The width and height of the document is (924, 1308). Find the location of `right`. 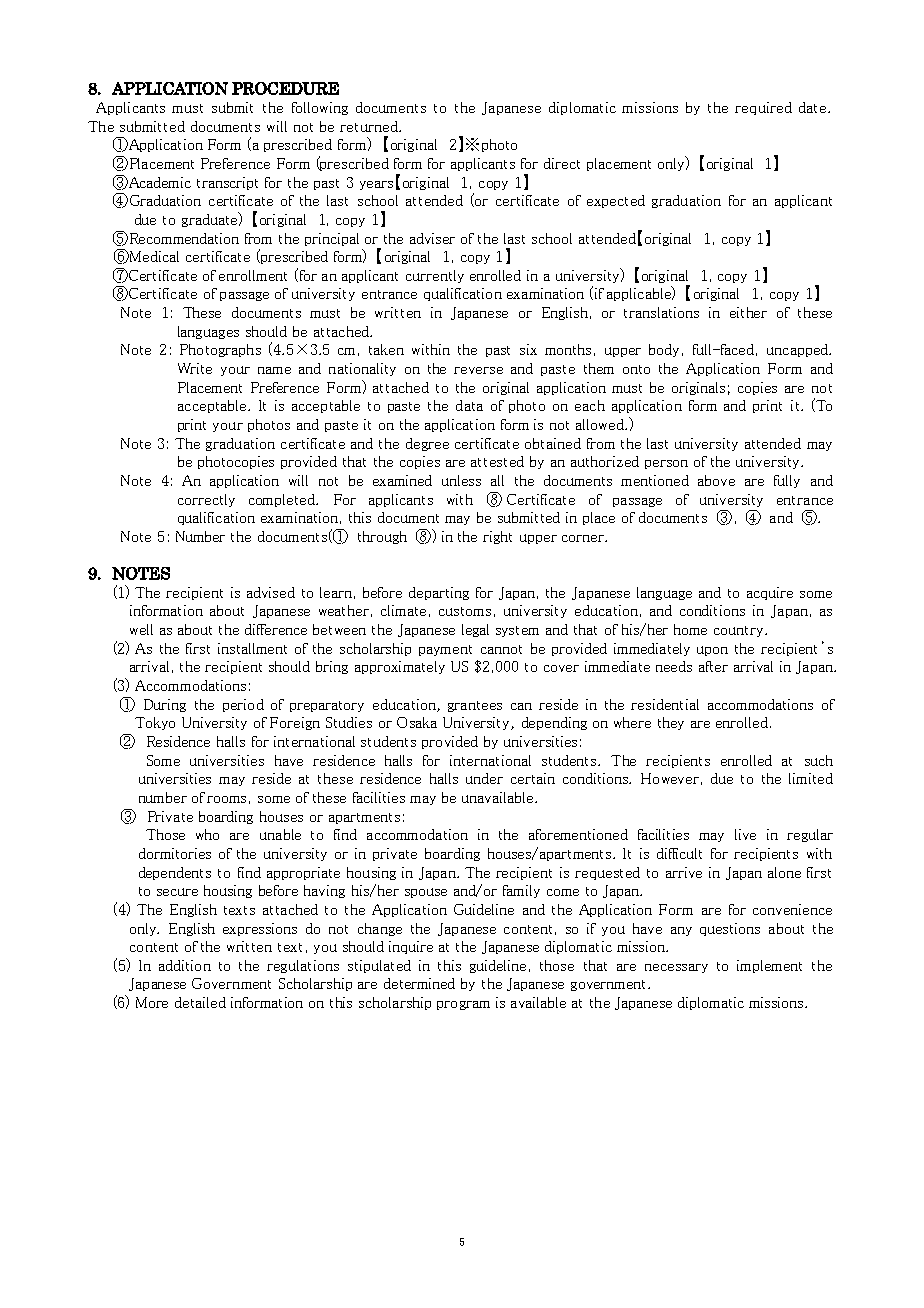

right is located at coordinates (497, 537).
